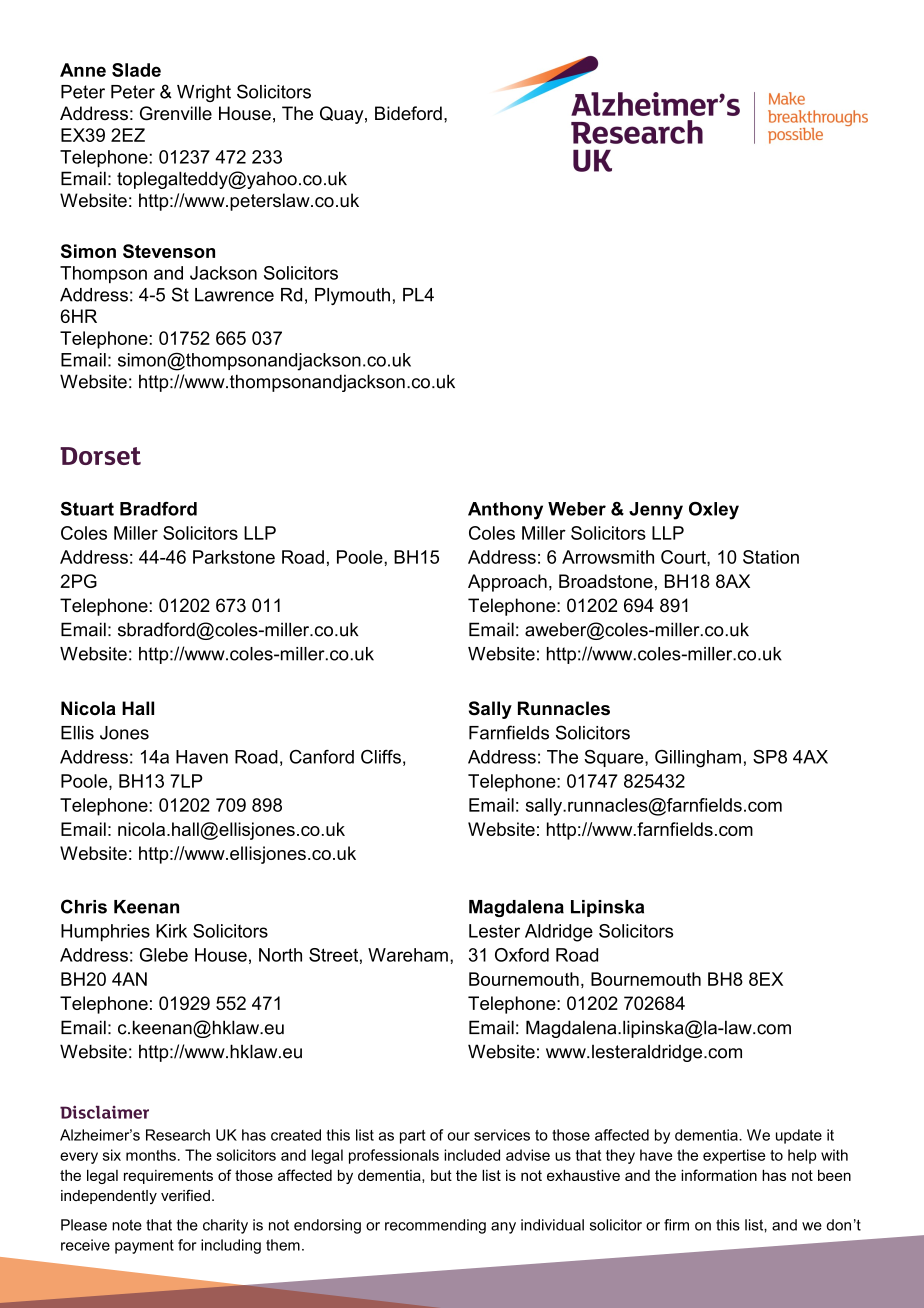 The image size is (924, 1308). I want to click on recommending, so click(435, 1226).
